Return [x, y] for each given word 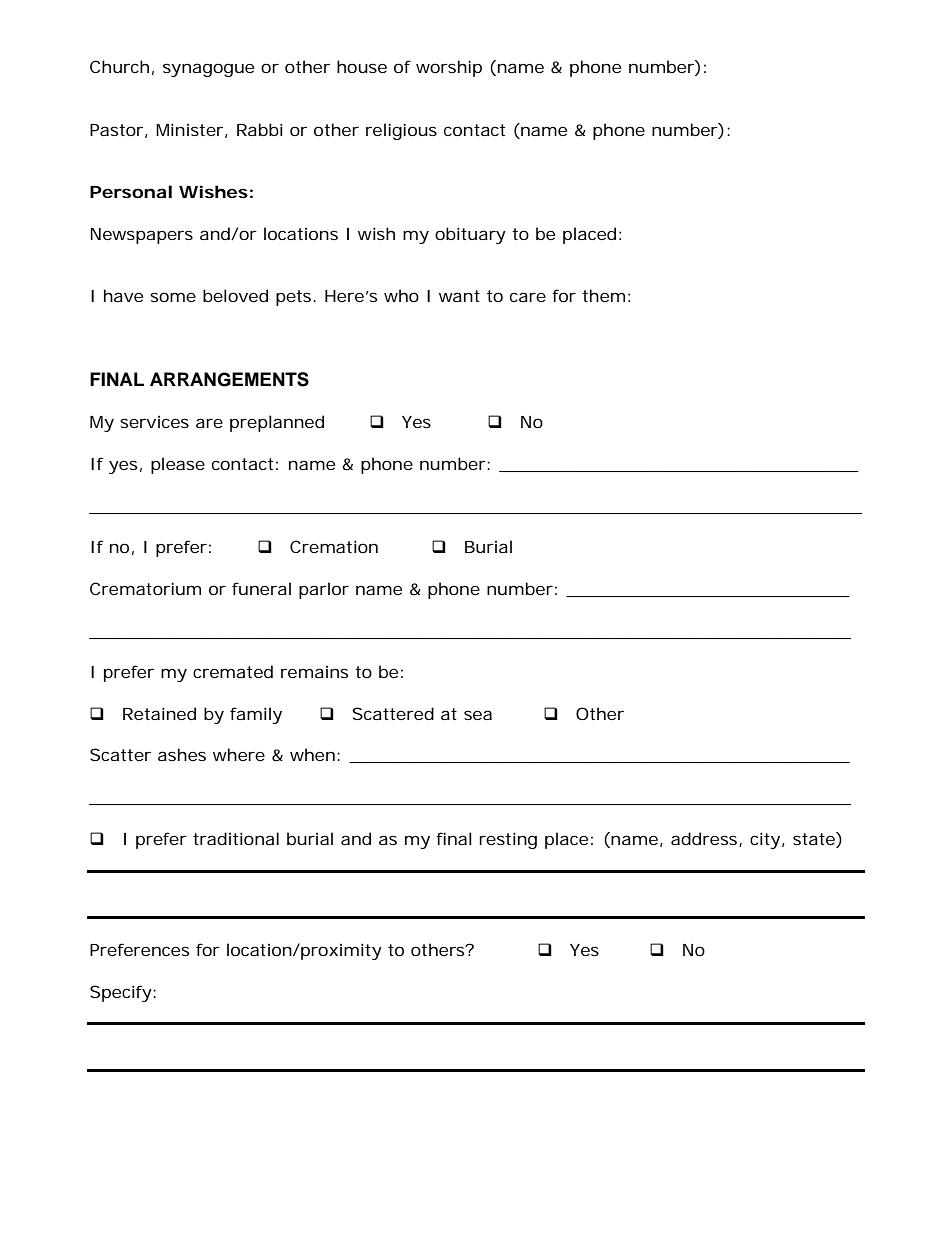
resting [508, 840]
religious [401, 131]
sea [478, 715]
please [178, 465]
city [766, 840]
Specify [122, 993]
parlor [324, 590]
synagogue [208, 70]
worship [449, 68]
